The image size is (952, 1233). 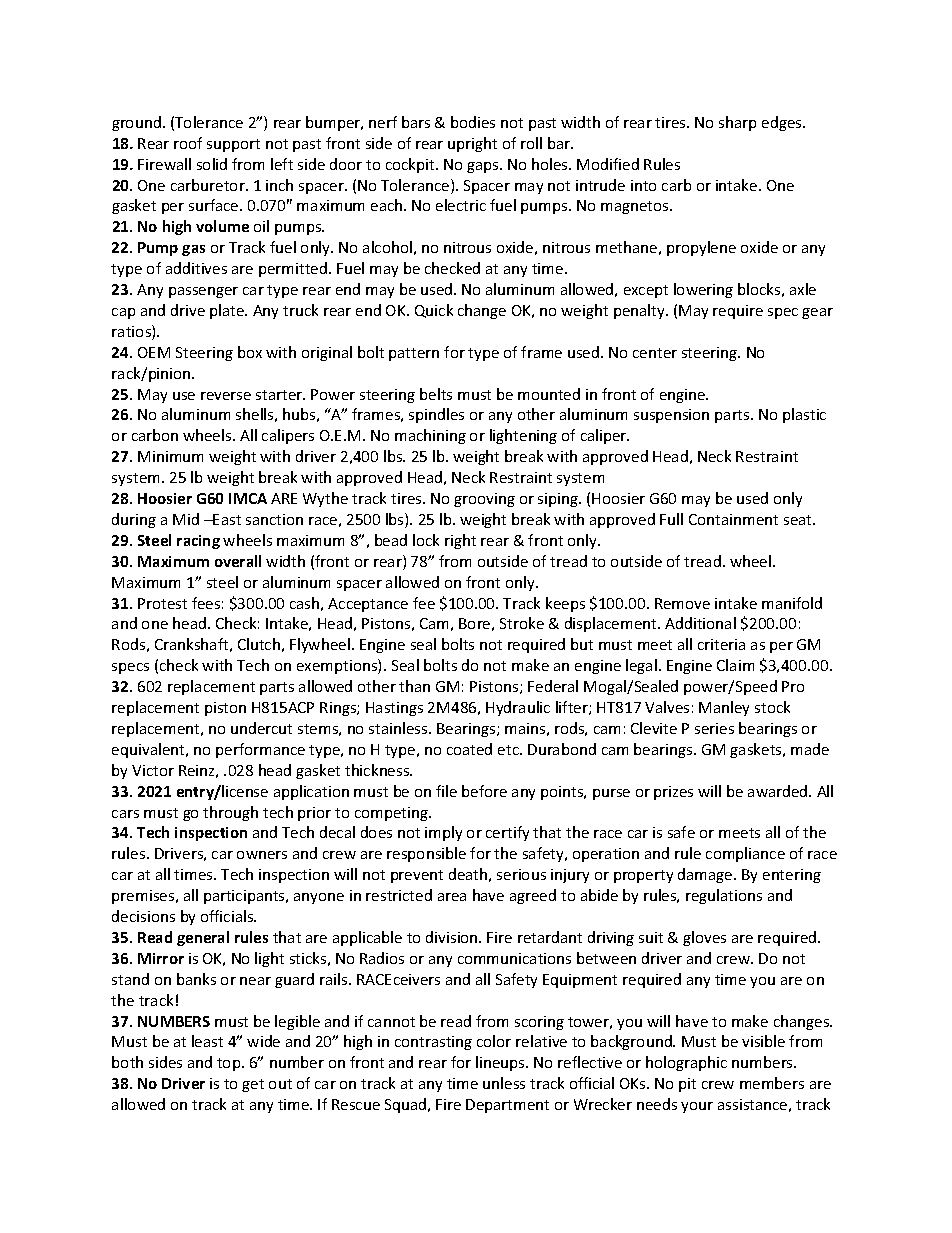 I want to click on gaps, so click(x=484, y=167).
